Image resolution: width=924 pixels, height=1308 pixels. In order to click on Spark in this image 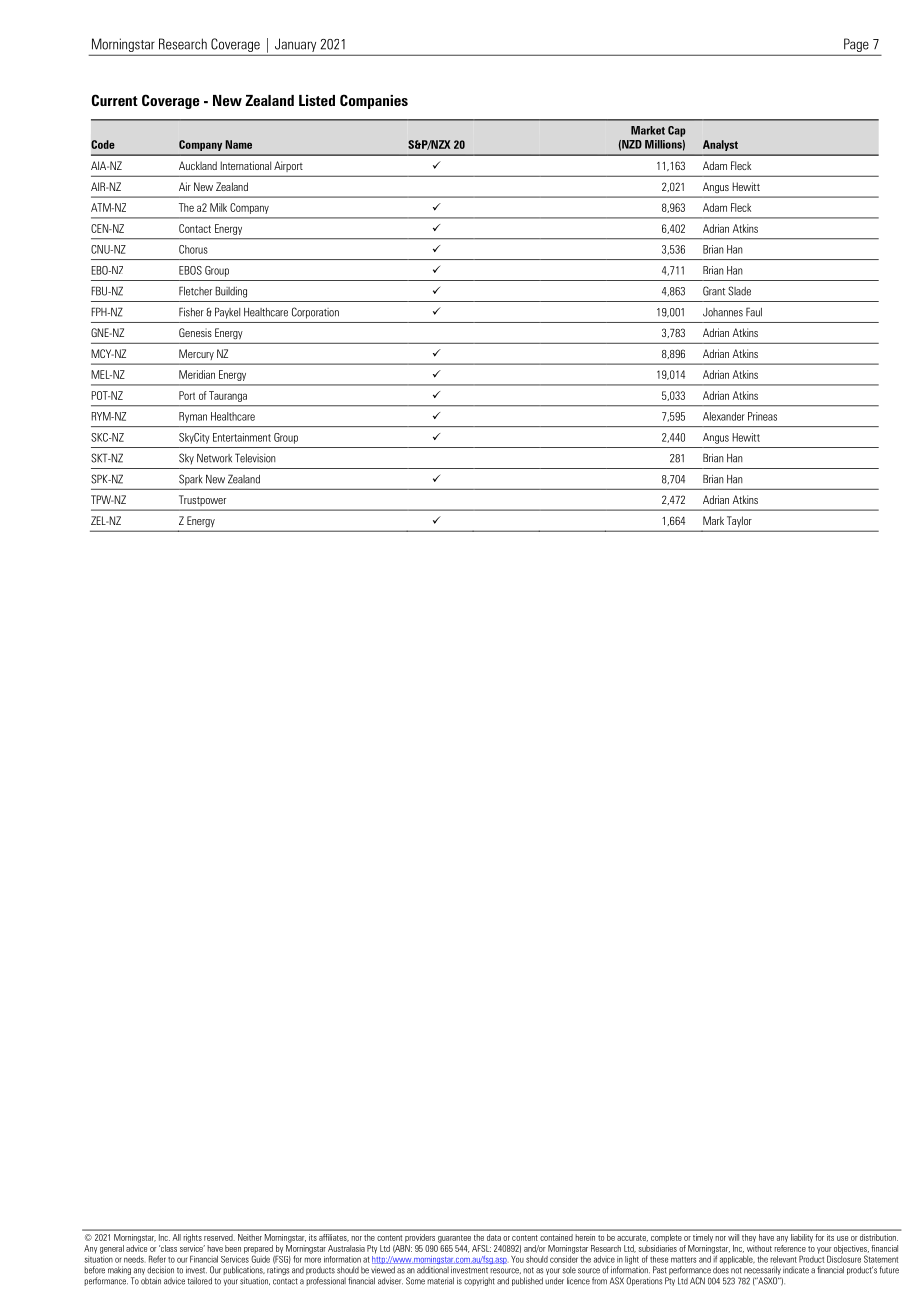, I will do `click(190, 479)`.
